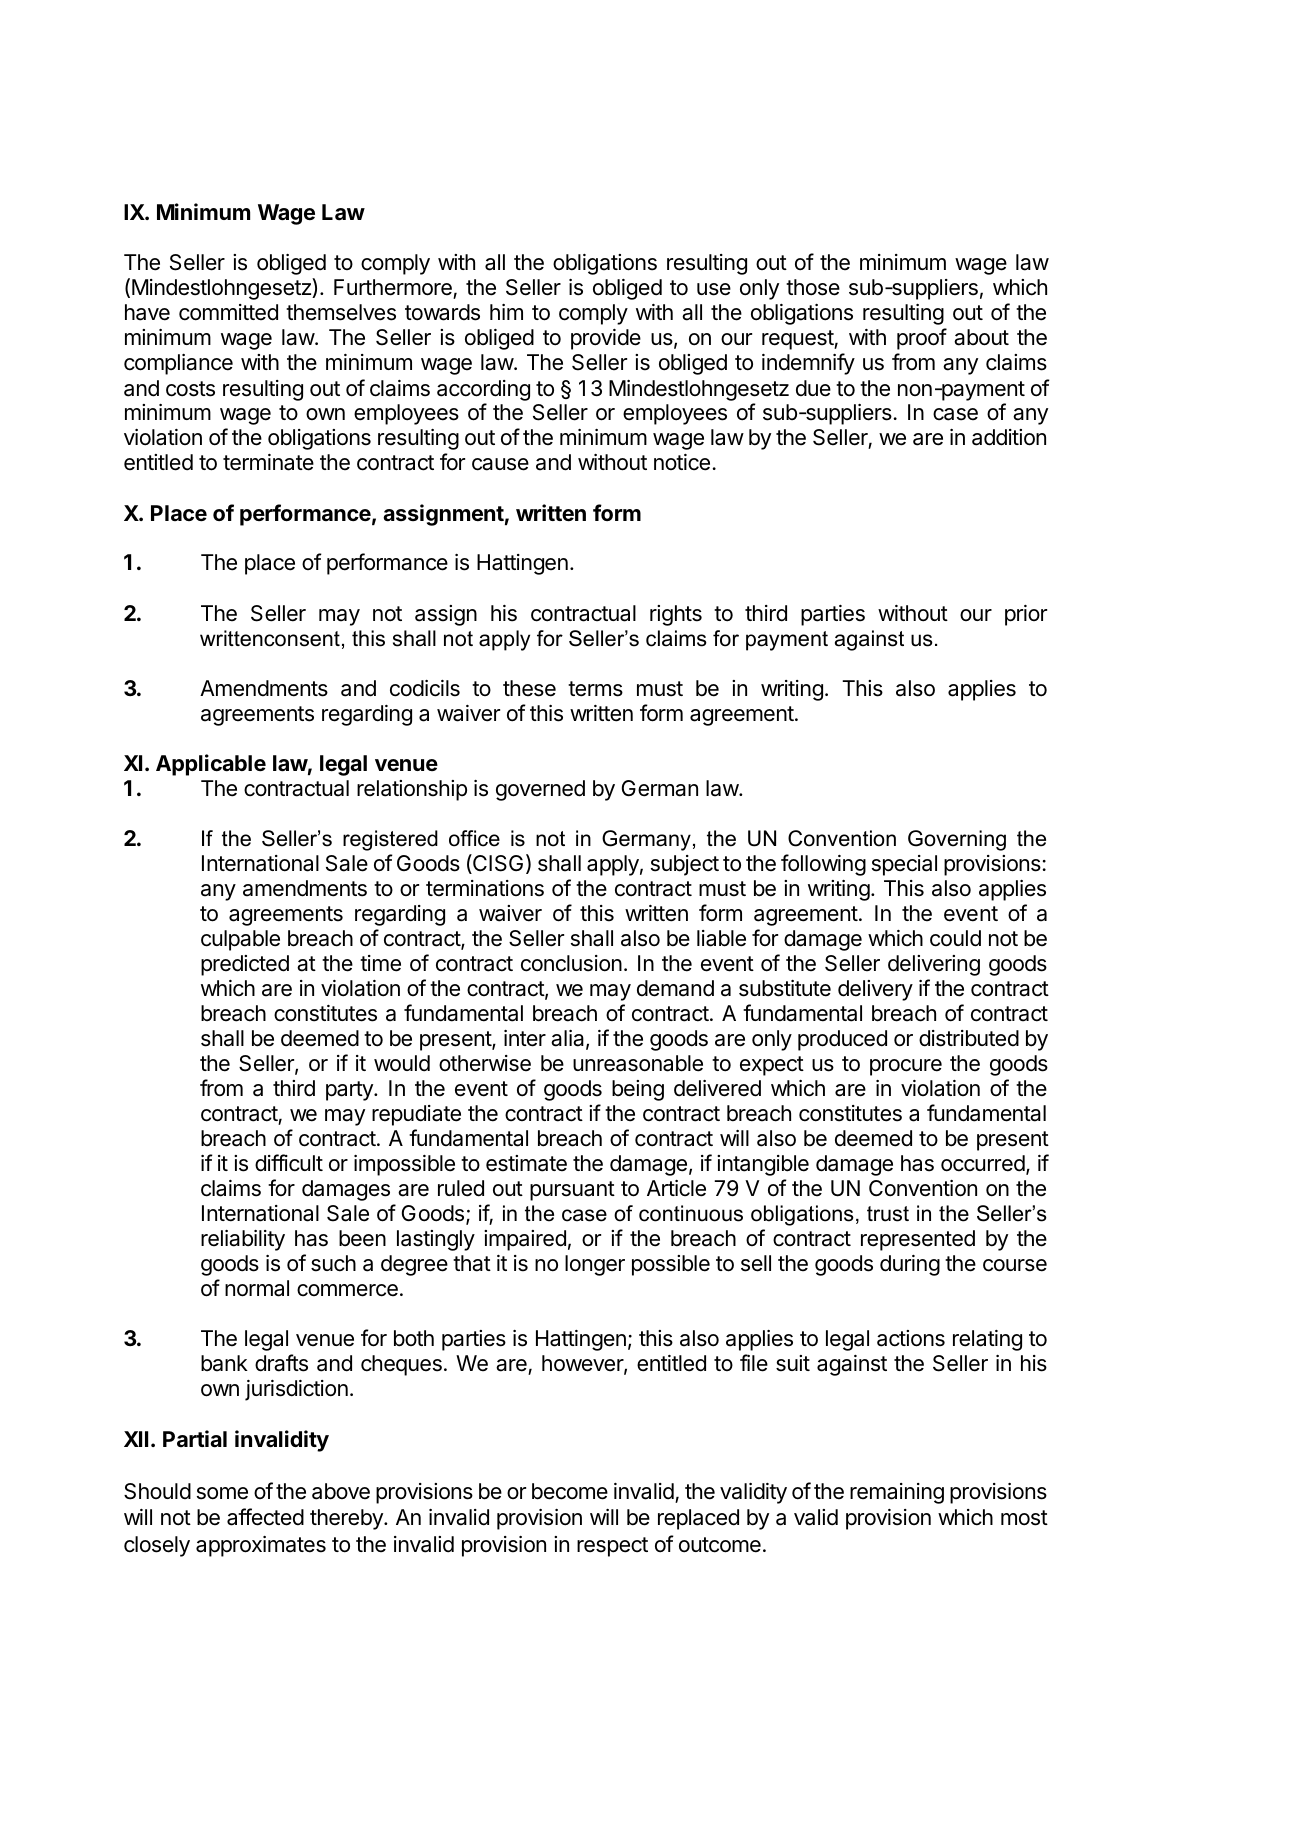 Image resolution: width=1295 pixels, height=1829 pixels. What do you see at coordinates (228, 312) in the screenshot?
I see `committed` at bounding box center [228, 312].
